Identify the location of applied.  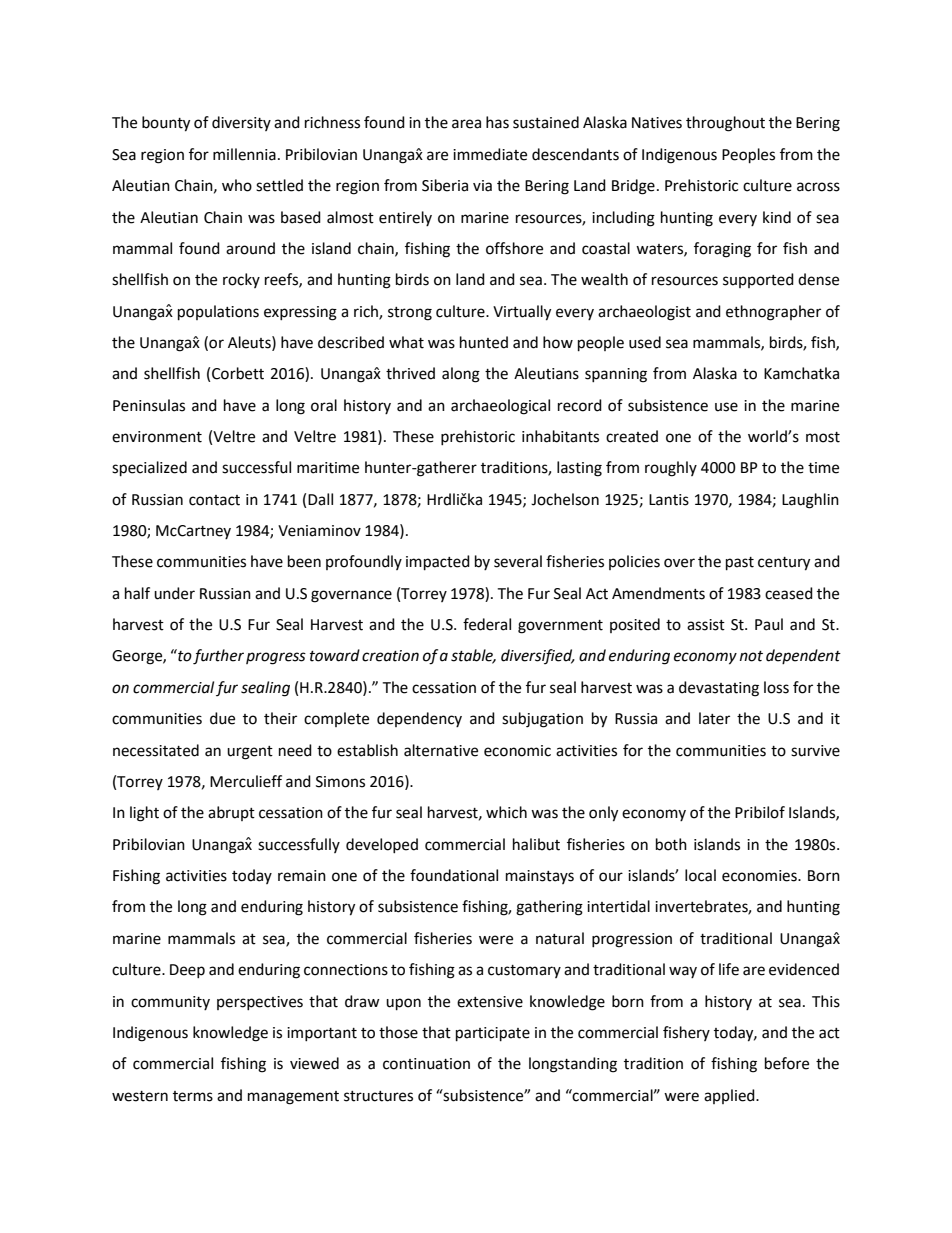
(730, 1096).
